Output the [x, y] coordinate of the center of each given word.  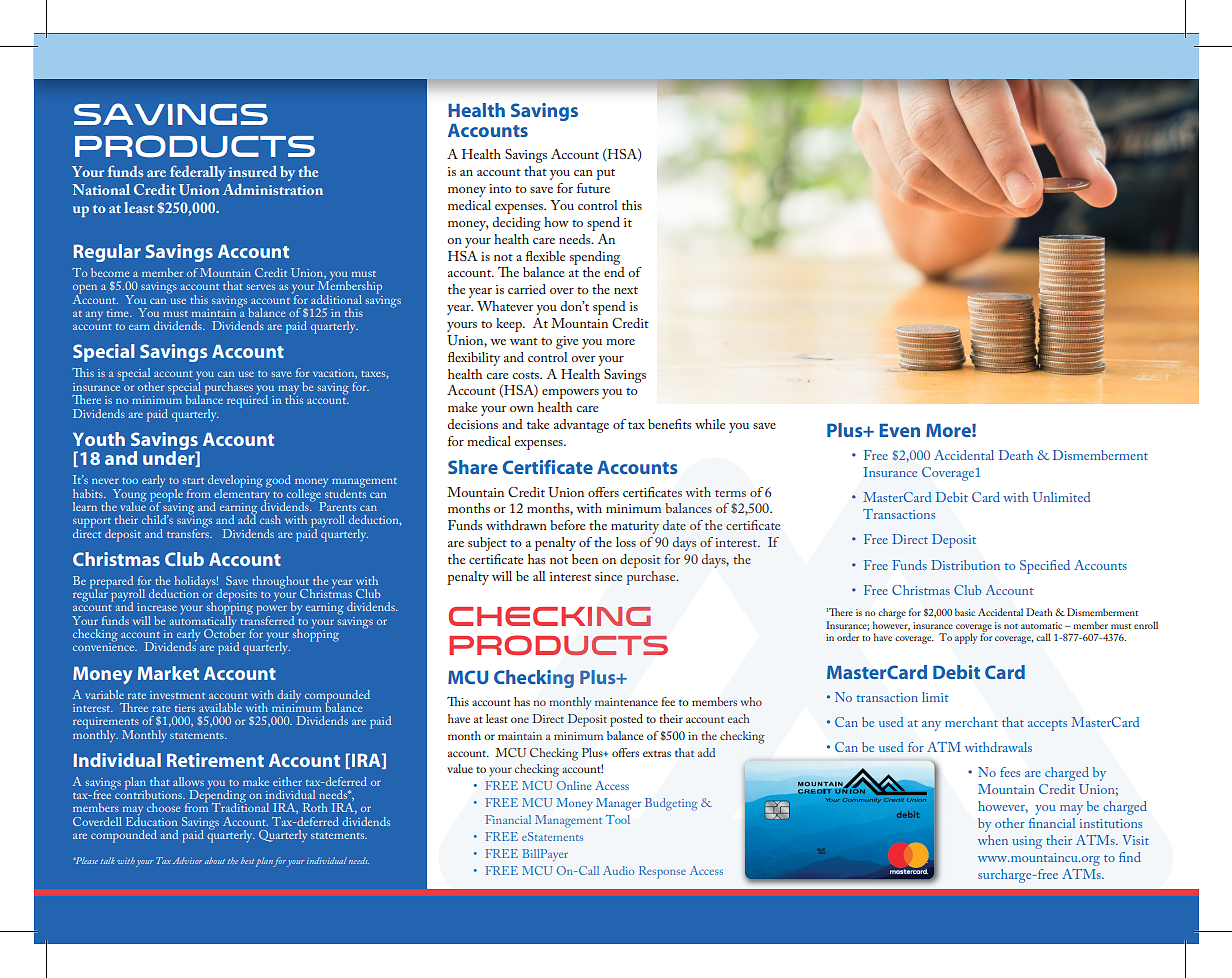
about [215, 860]
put [605, 174]
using [1027, 842]
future [593, 188]
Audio [618, 870]
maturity [635, 527]
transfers [189, 532]
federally [198, 173]
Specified [1045, 567]
